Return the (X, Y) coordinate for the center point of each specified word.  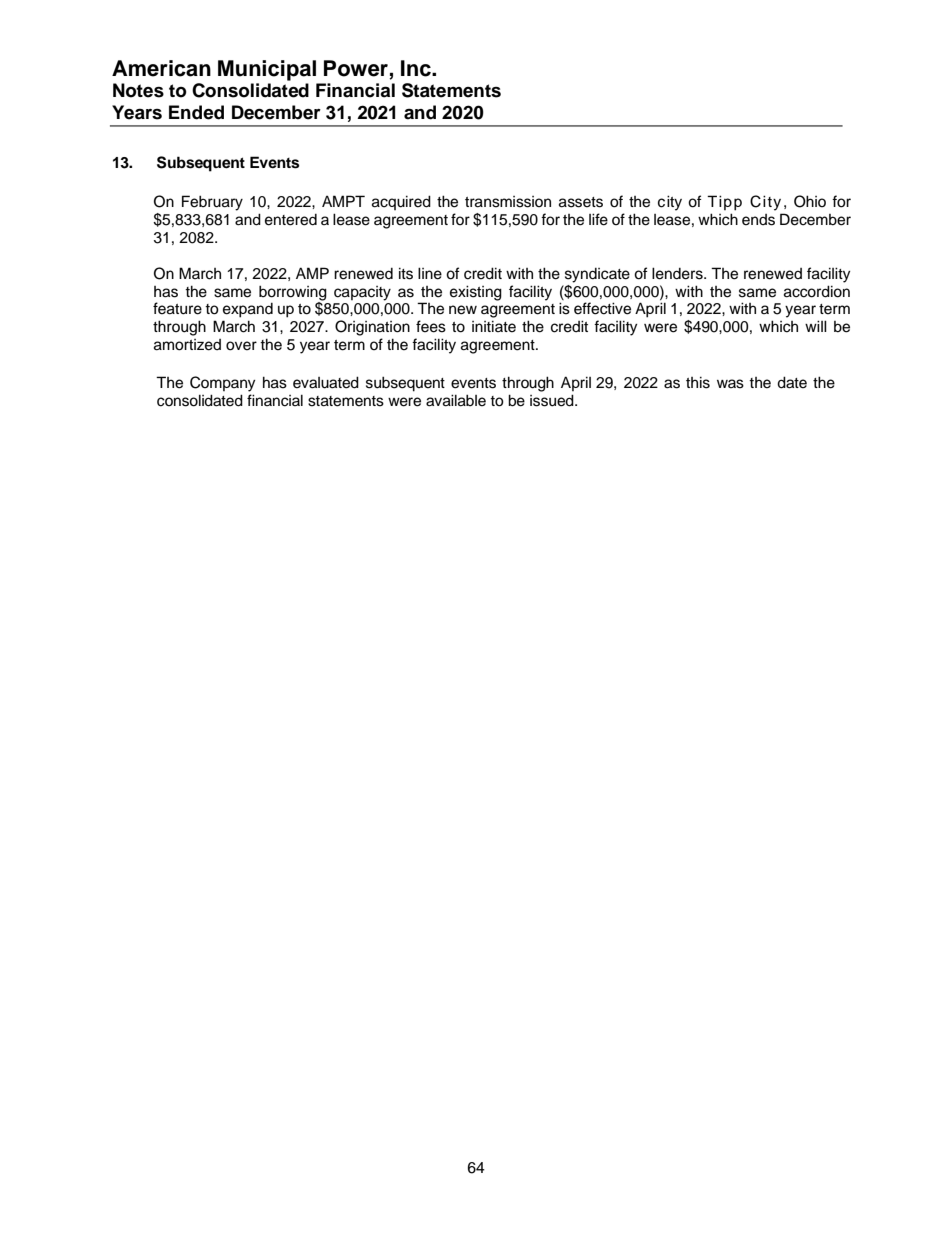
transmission (508, 202)
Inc (417, 68)
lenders (678, 273)
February (212, 203)
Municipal (267, 70)
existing (476, 293)
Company (222, 384)
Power (357, 69)
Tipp (724, 203)
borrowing (293, 293)
